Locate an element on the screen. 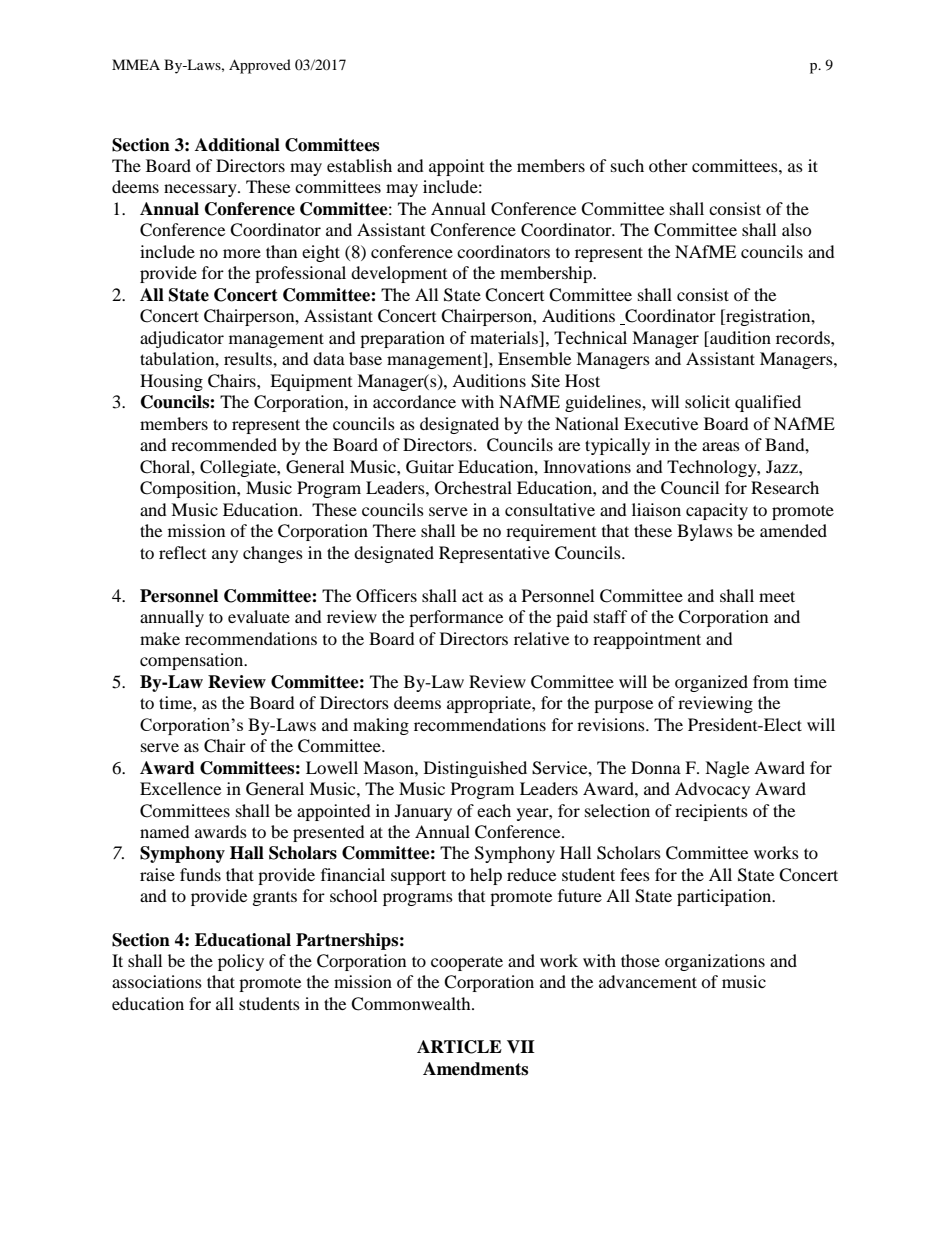  any is located at coordinates (225, 556).
